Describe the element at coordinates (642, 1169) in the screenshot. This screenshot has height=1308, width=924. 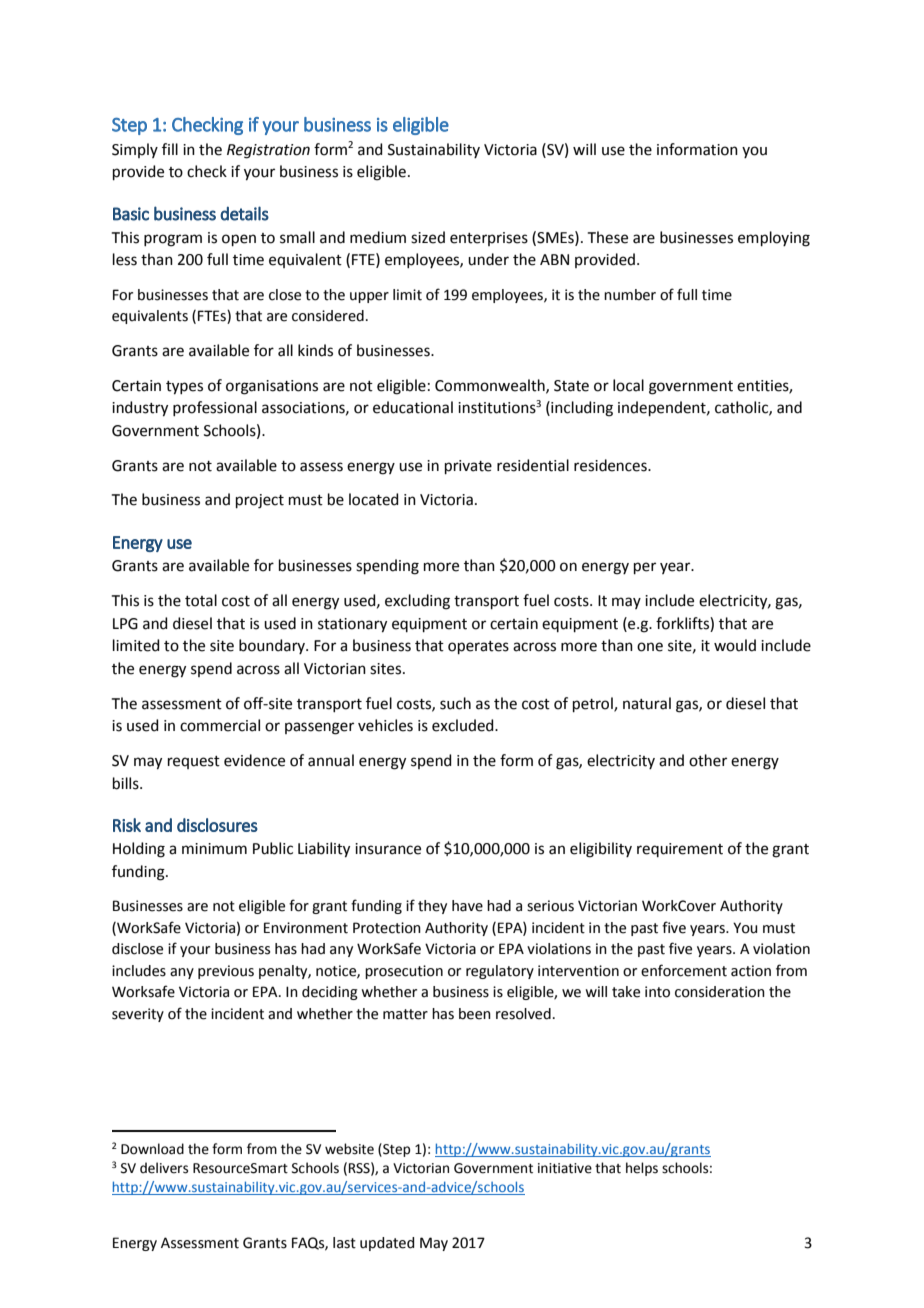
I see `helps` at that location.
